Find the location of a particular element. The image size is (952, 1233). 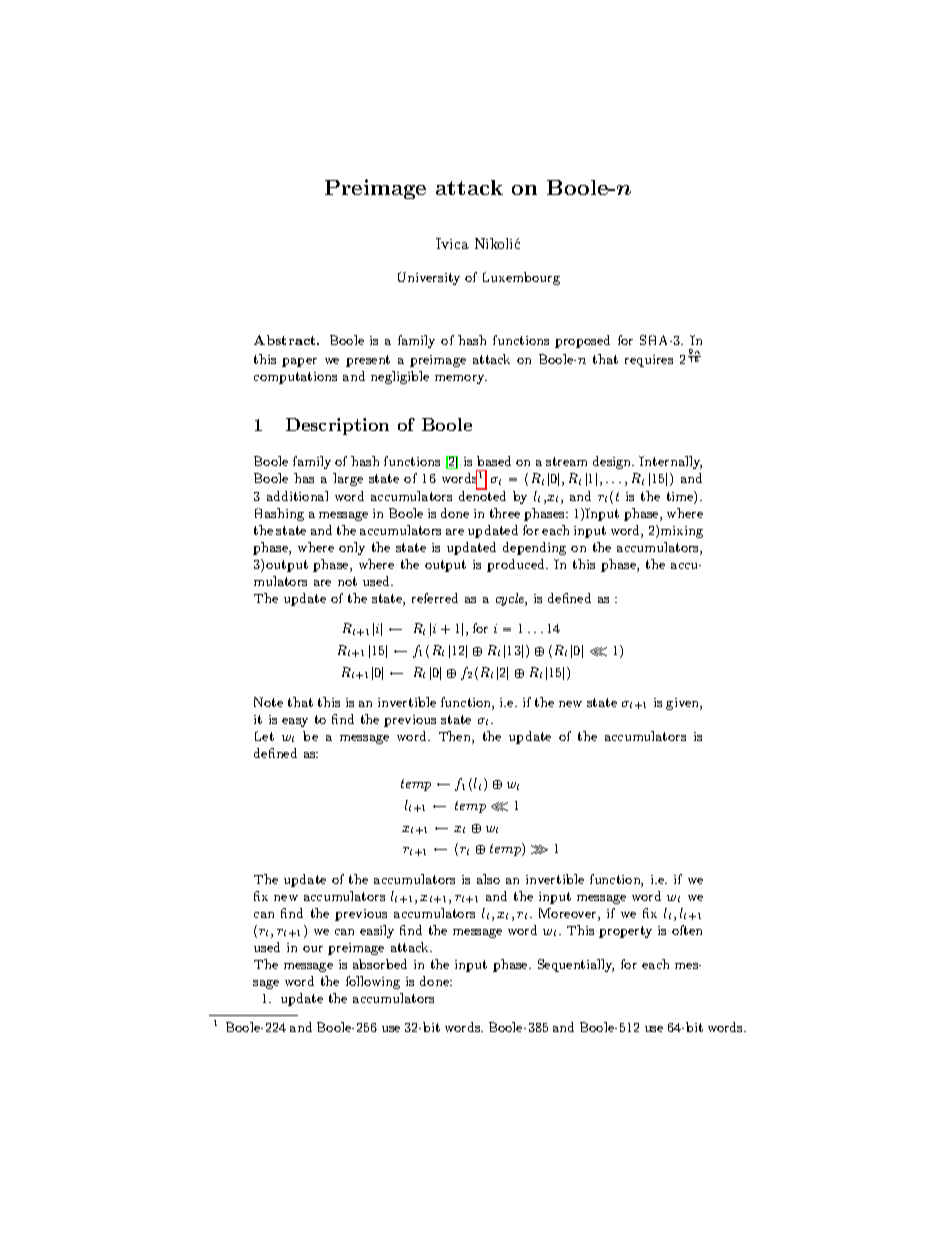

Then is located at coordinates (456, 737).
